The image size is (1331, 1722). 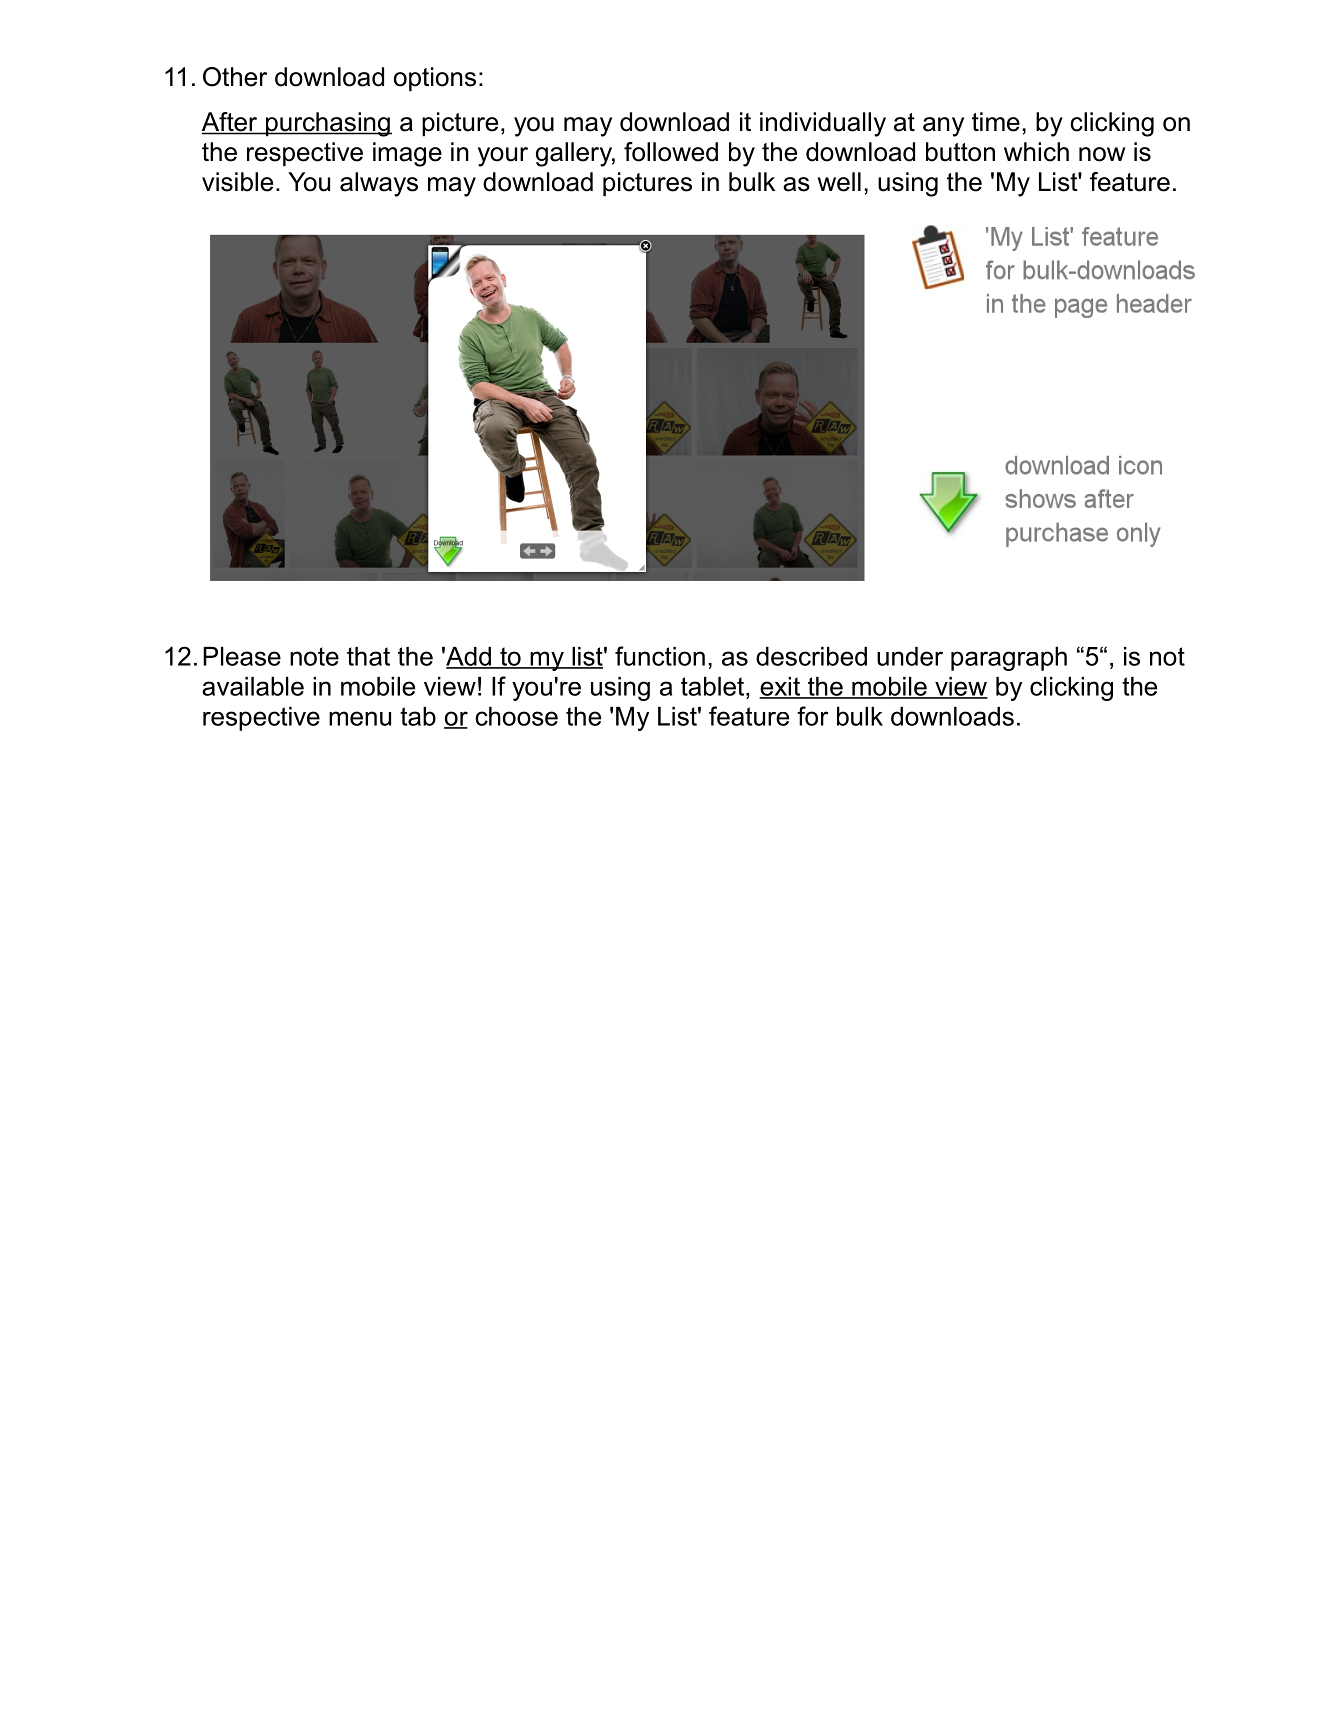 What do you see at coordinates (1009, 659) in the screenshot?
I see `paragraph` at bounding box center [1009, 659].
